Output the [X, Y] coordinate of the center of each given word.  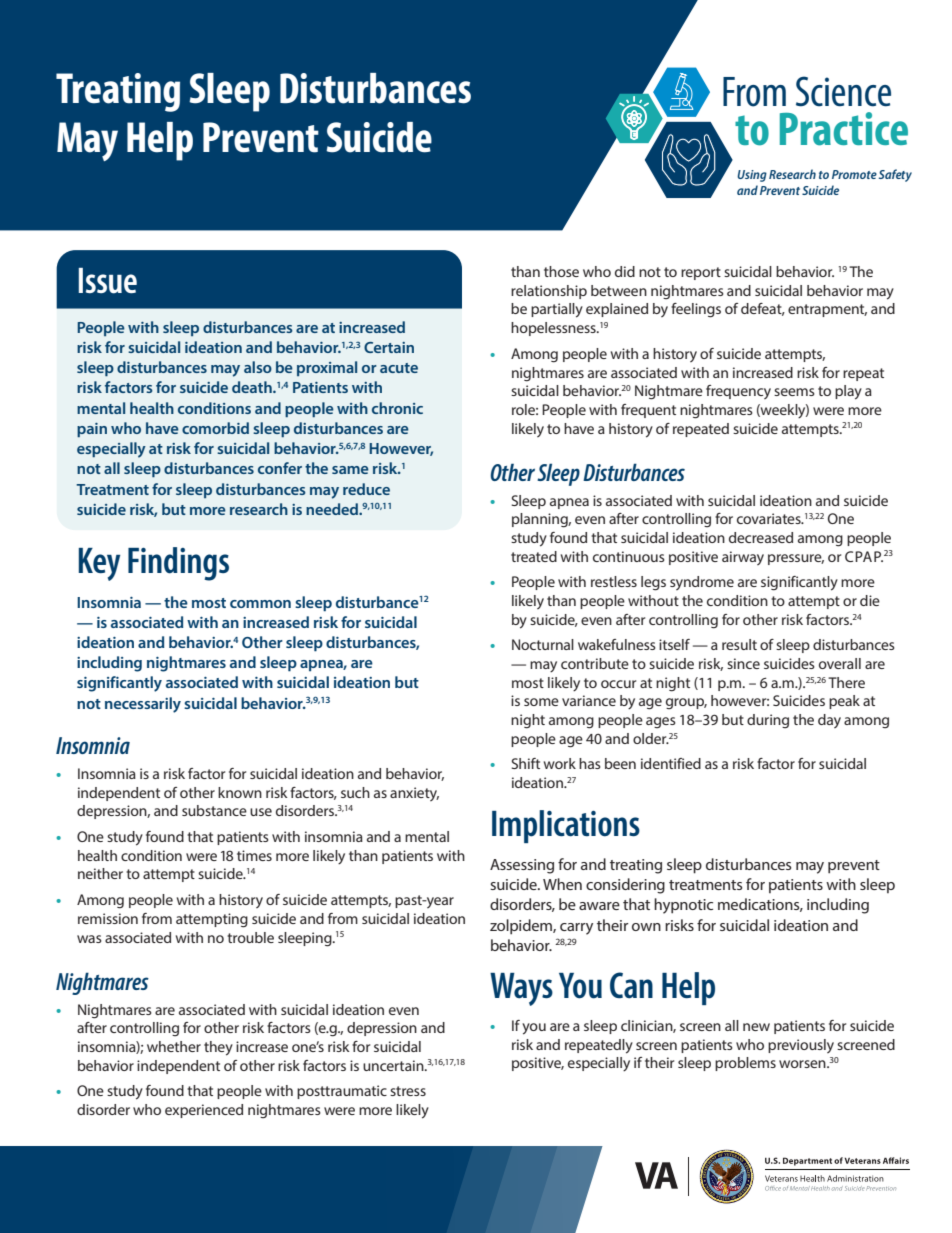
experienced [204, 1111]
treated [534, 556]
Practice [844, 129]
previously [801, 1046]
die [870, 600]
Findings [178, 564]
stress [408, 1091]
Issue [108, 281]
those [561, 271]
